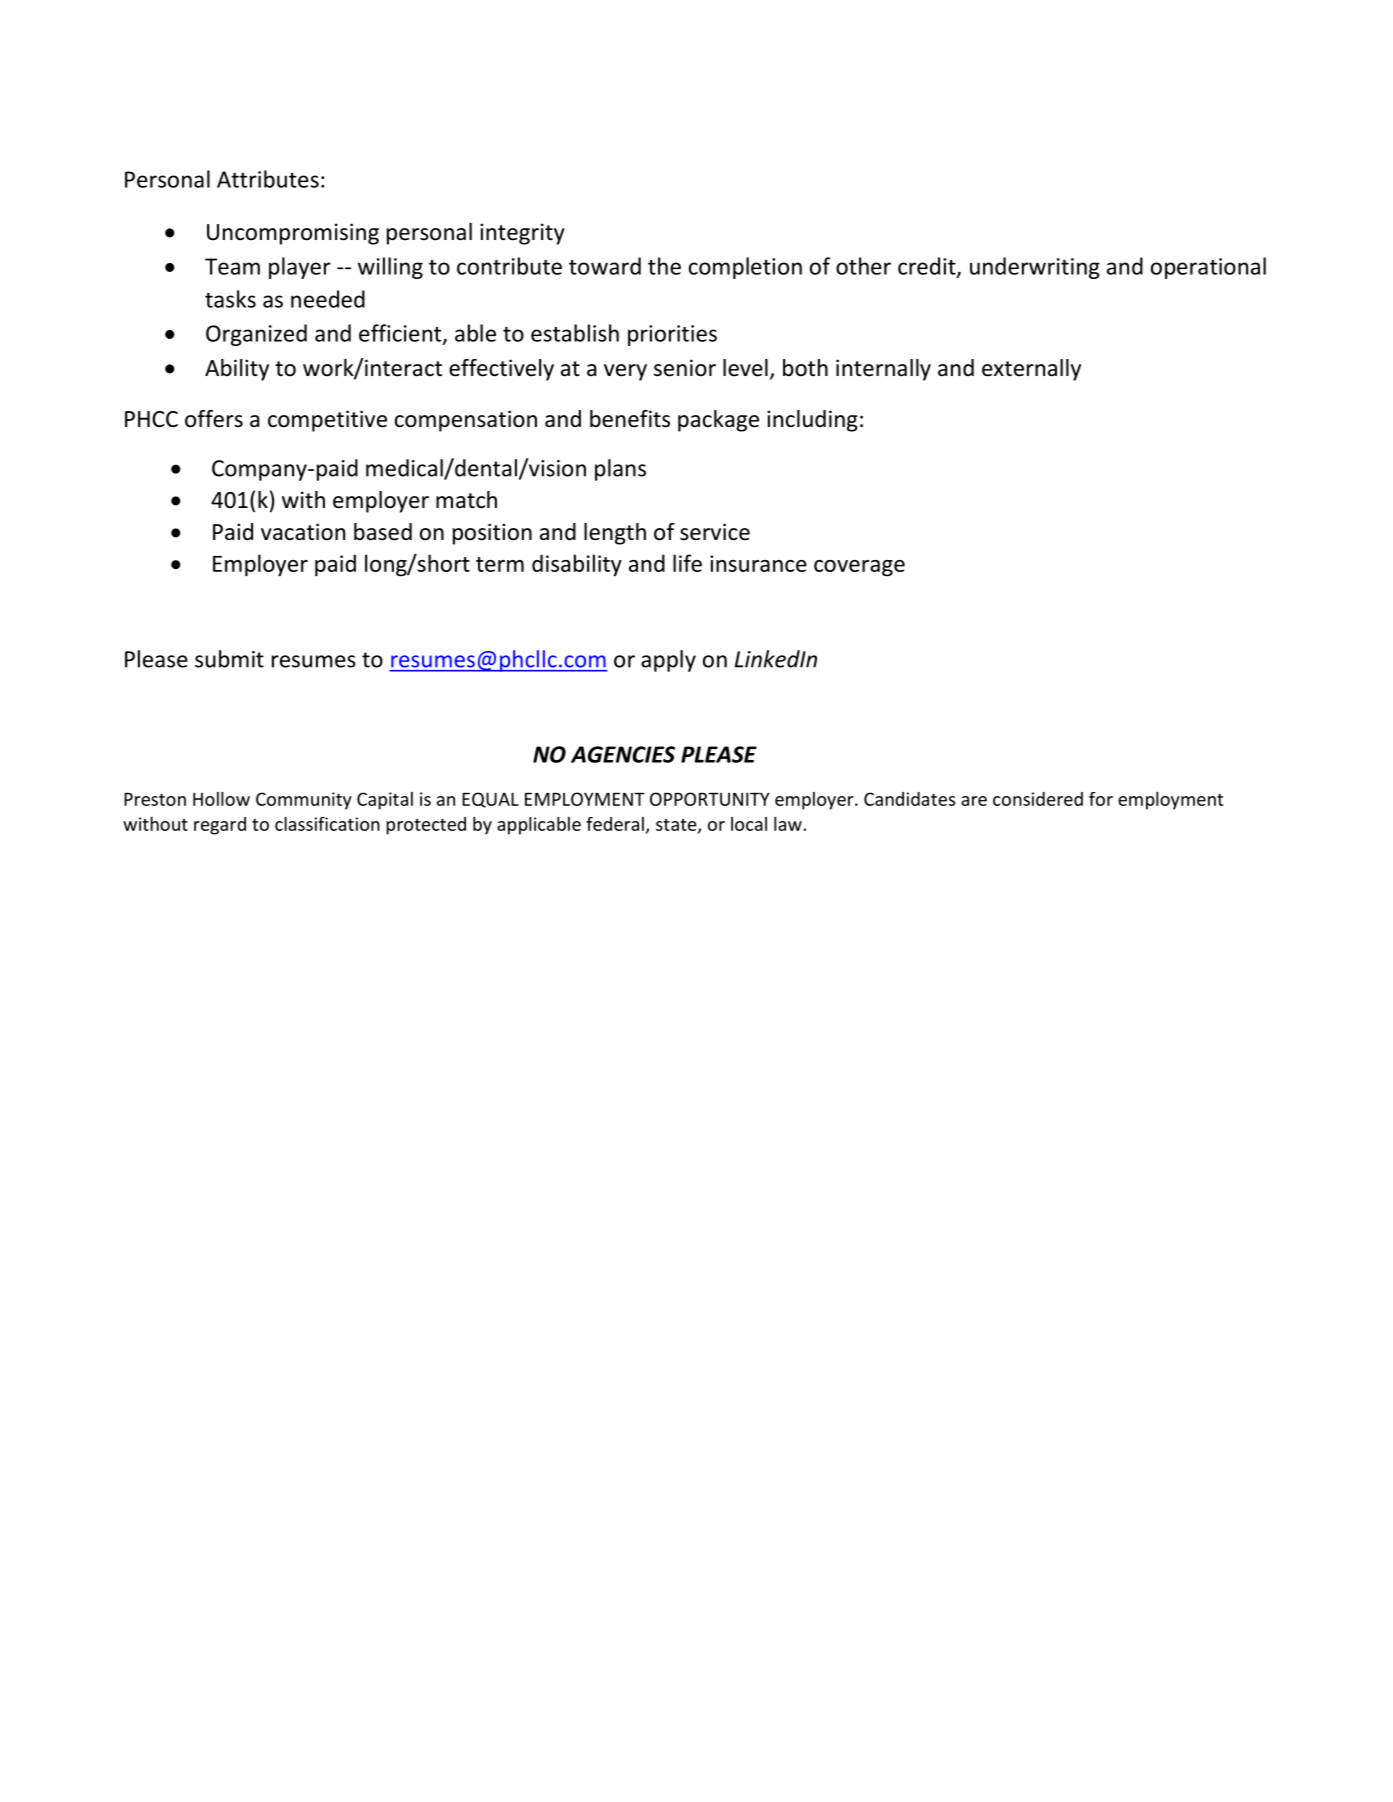  Describe the element at coordinates (268, 179) in the document. I see `Attributes` at that location.
